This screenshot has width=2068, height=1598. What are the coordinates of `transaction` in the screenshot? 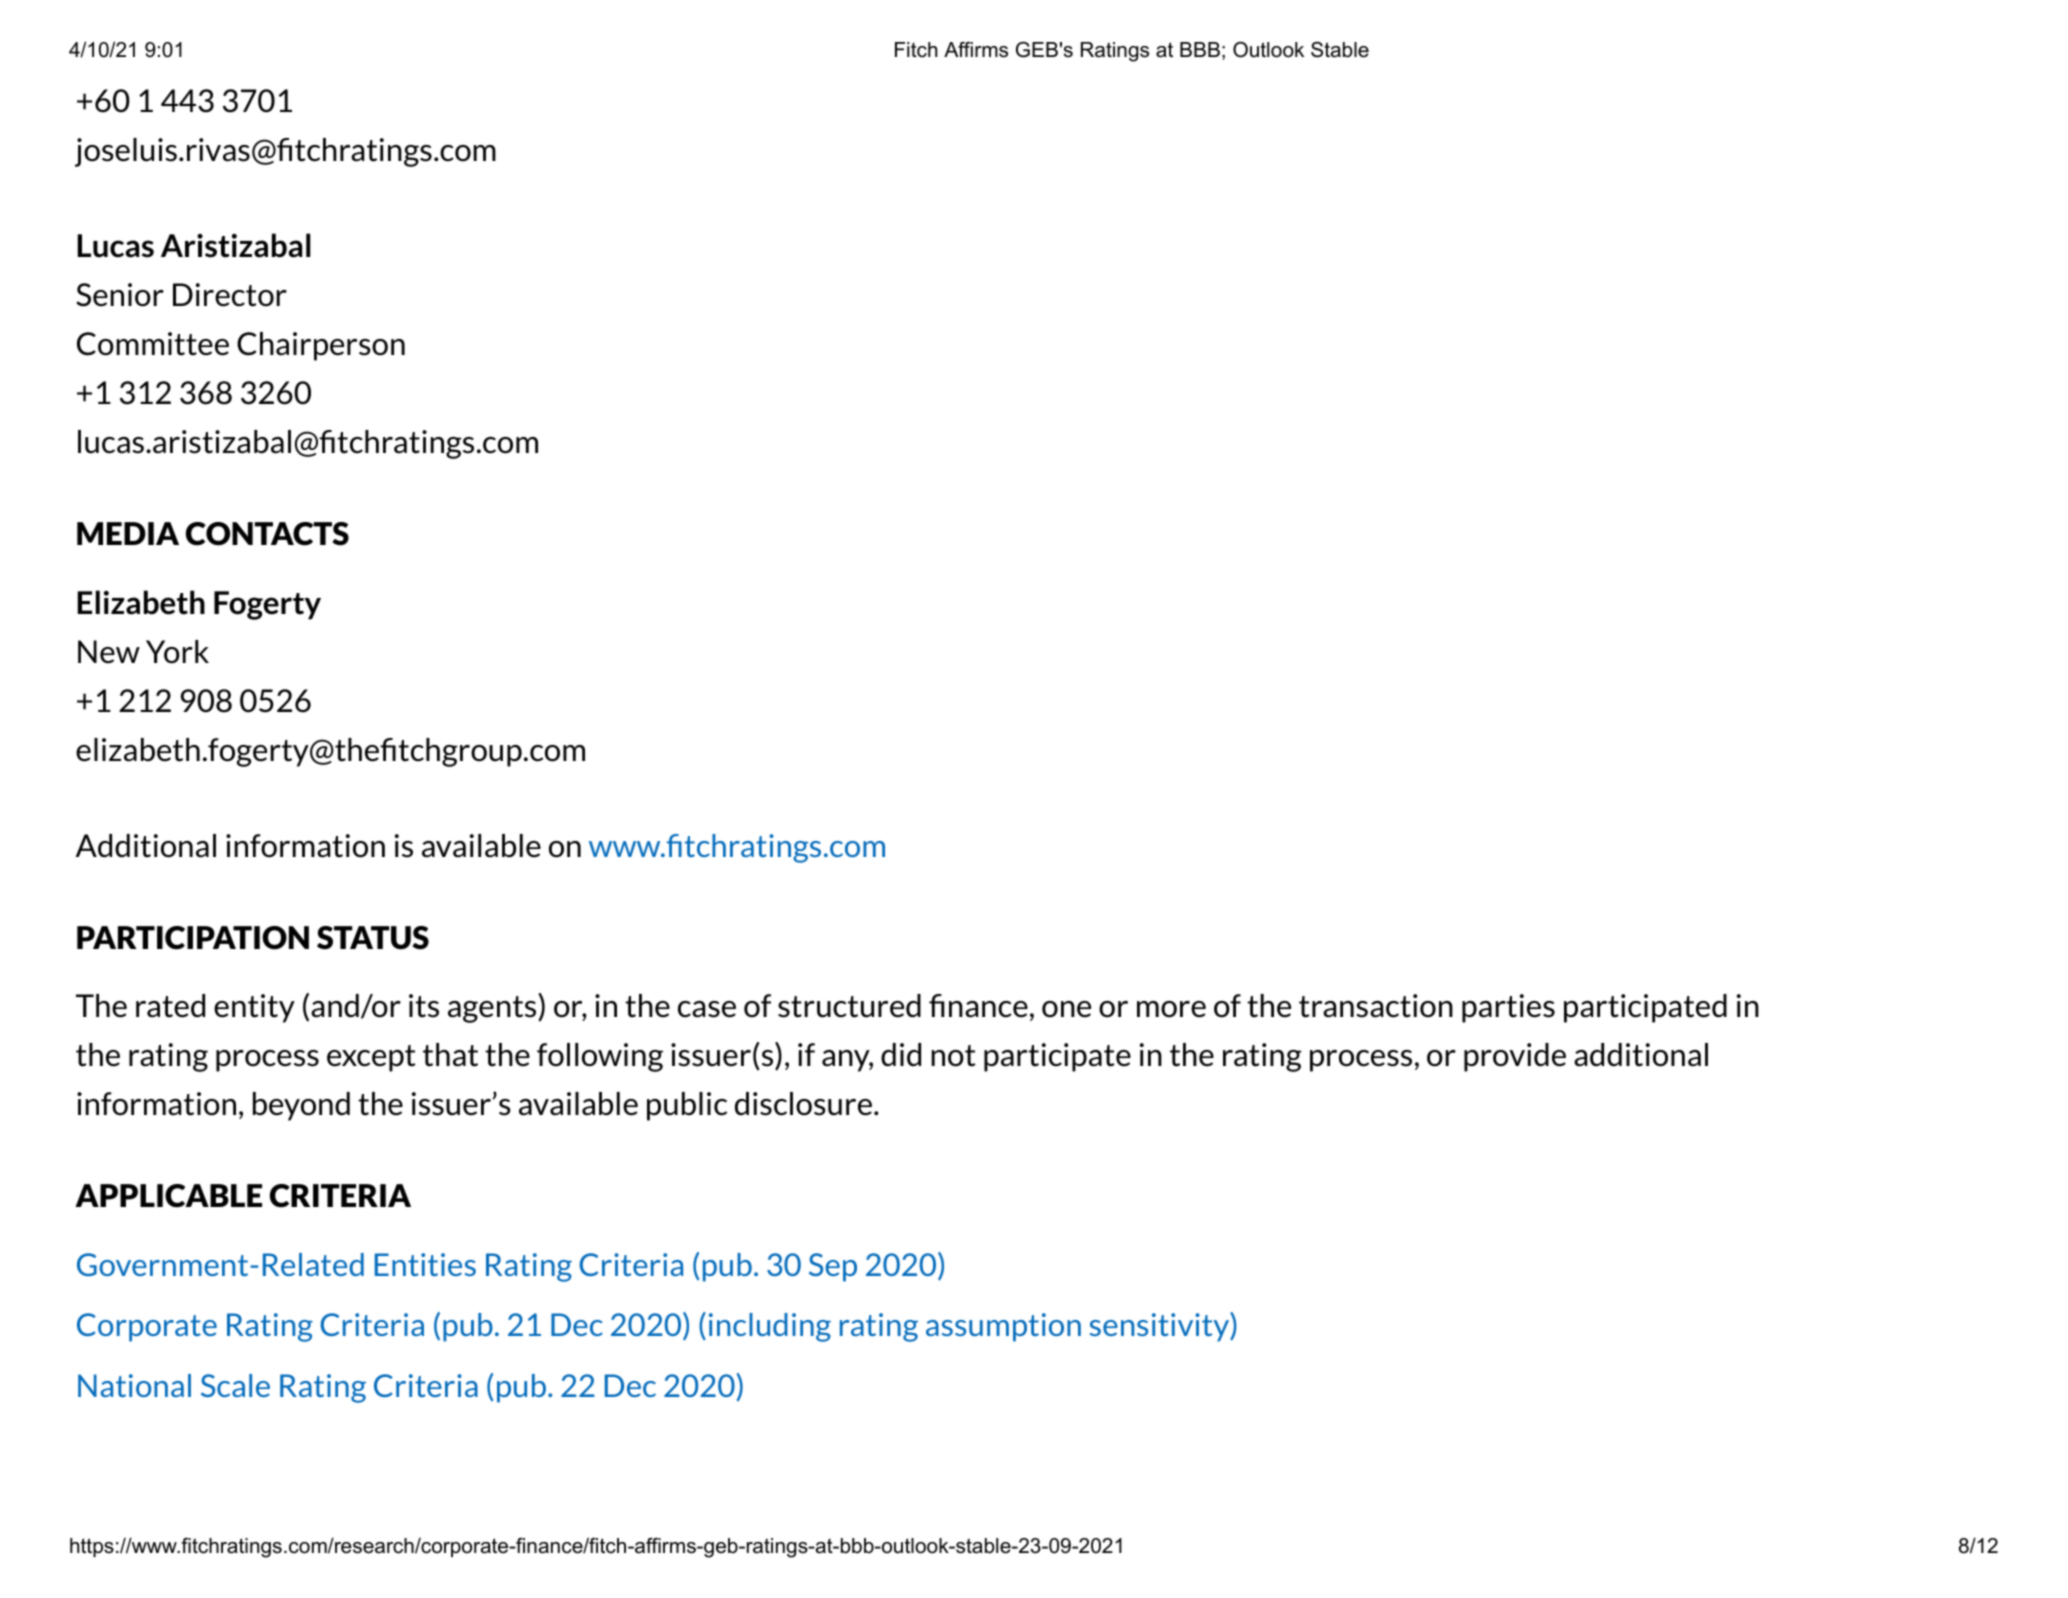 It's located at (1376, 1006).
